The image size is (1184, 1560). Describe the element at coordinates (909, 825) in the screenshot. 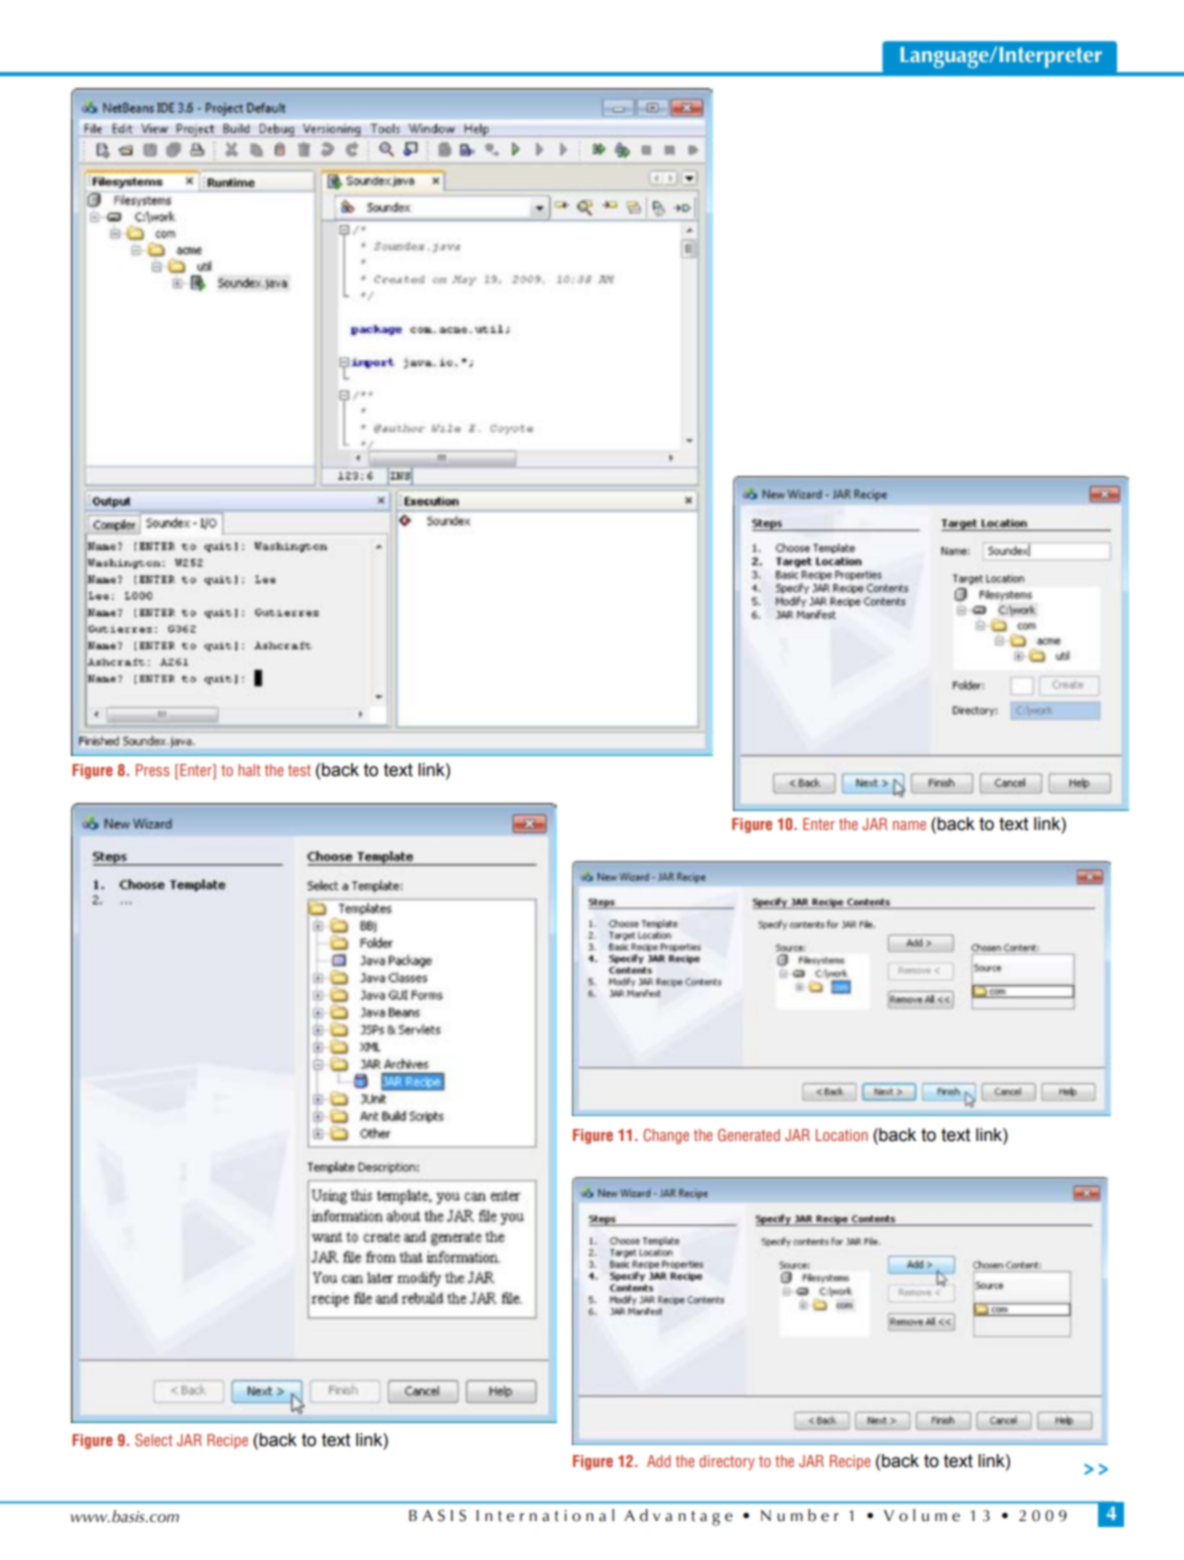

I see `name` at that location.
